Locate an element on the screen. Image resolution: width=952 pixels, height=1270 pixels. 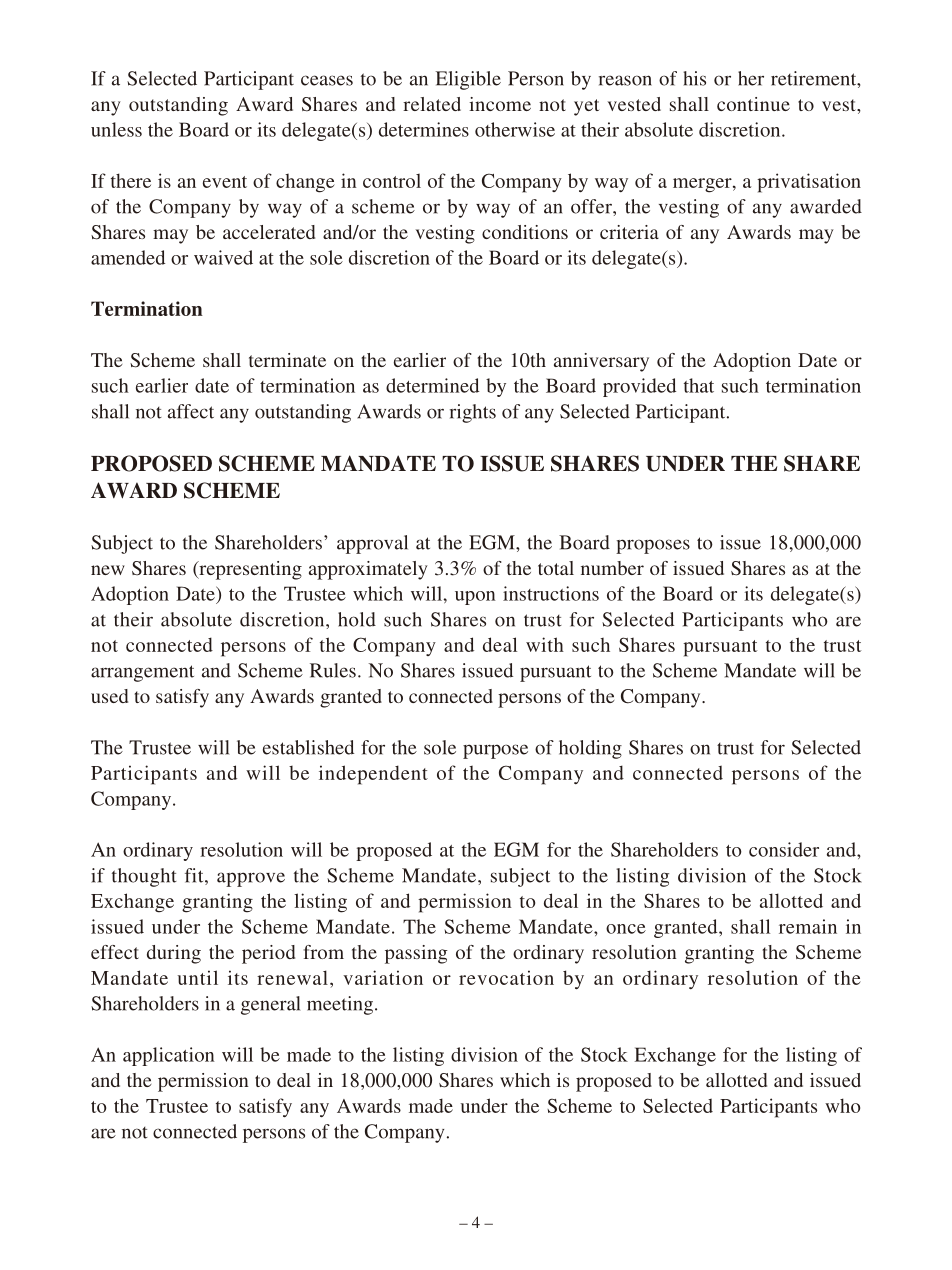
application is located at coordinates (169, 1056).
